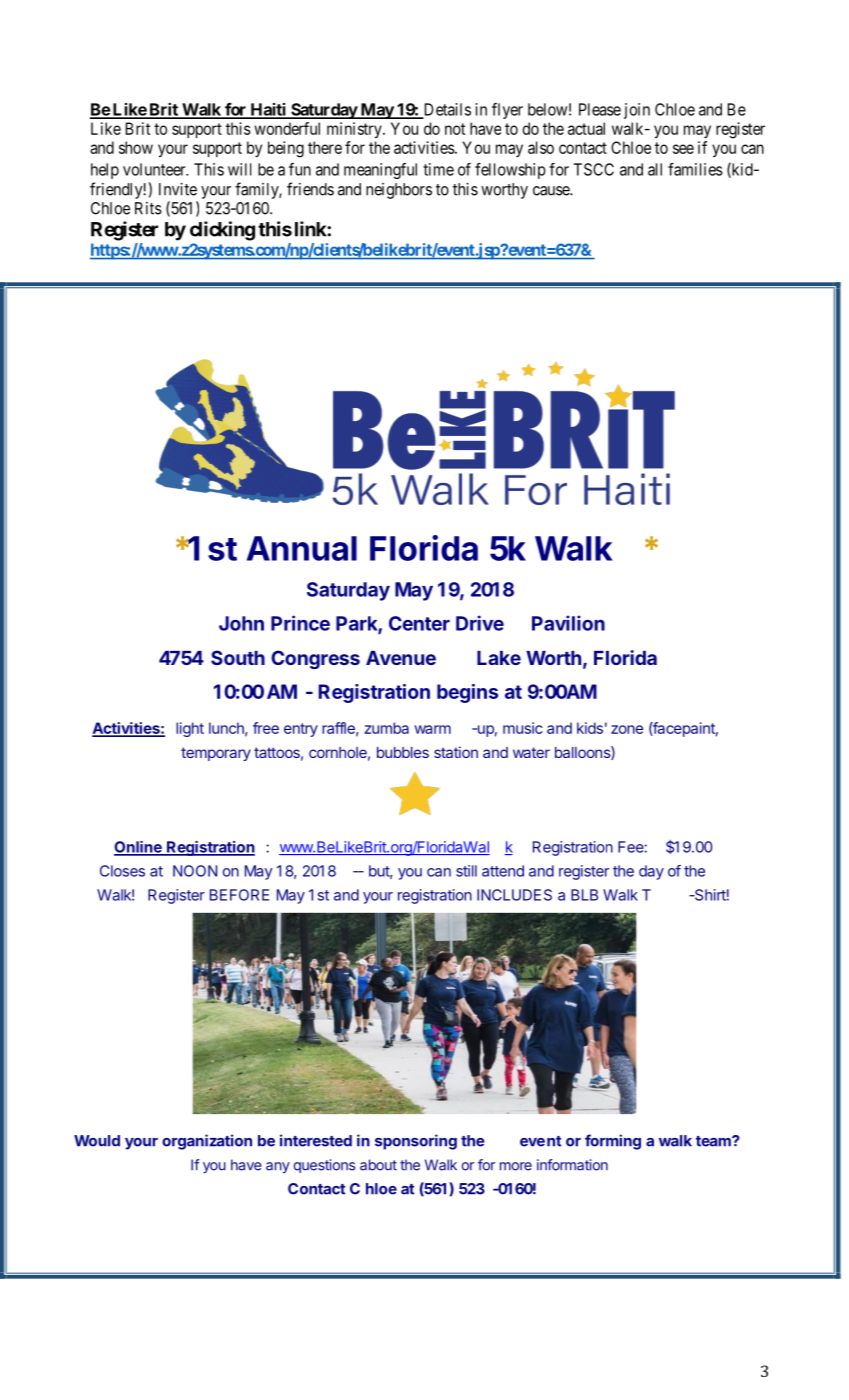 The width and height of the page is (849, 1400). I want to click on organization, so click(207, 1142).
